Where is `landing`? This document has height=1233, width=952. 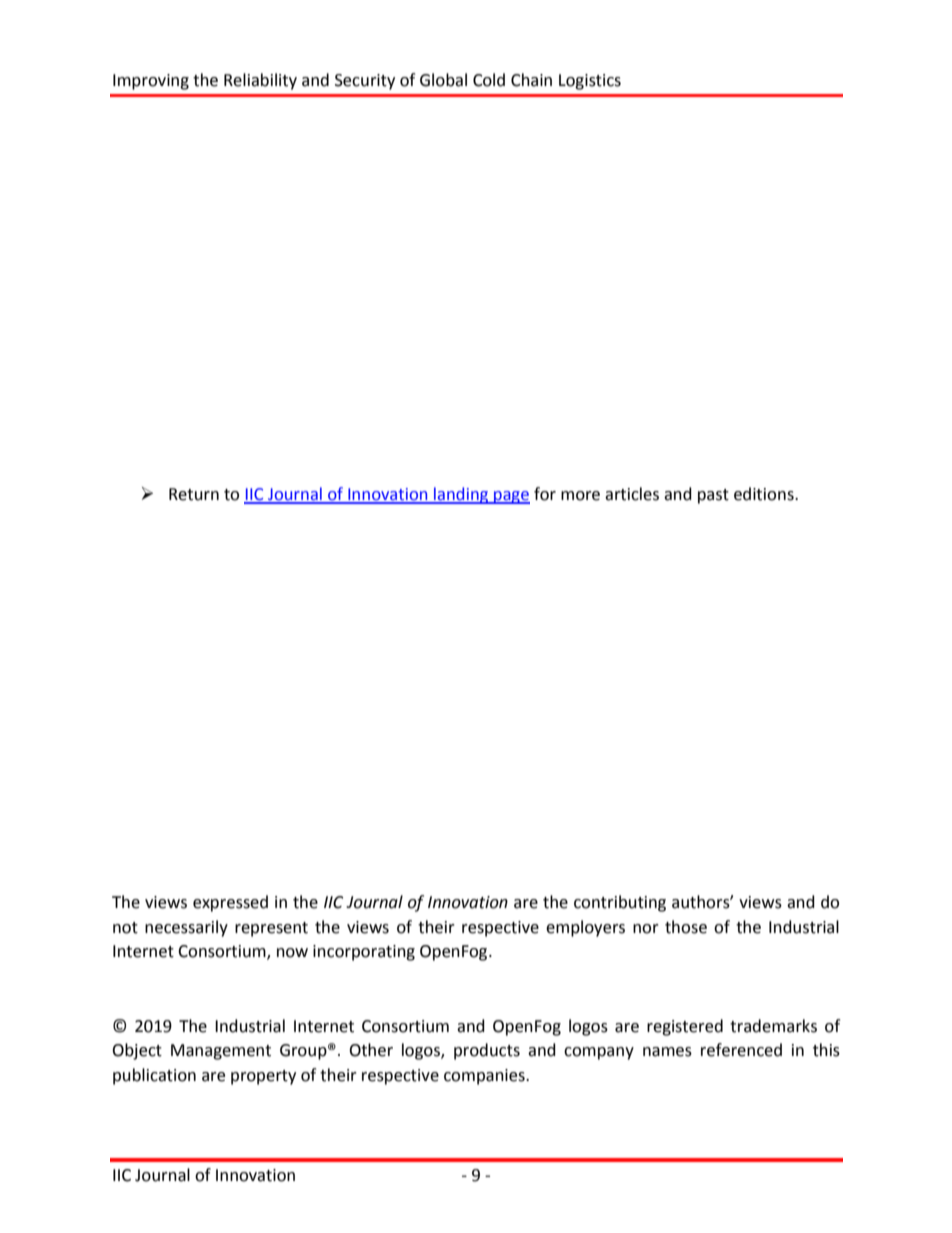
landing is located at coordinates (461, 495).
